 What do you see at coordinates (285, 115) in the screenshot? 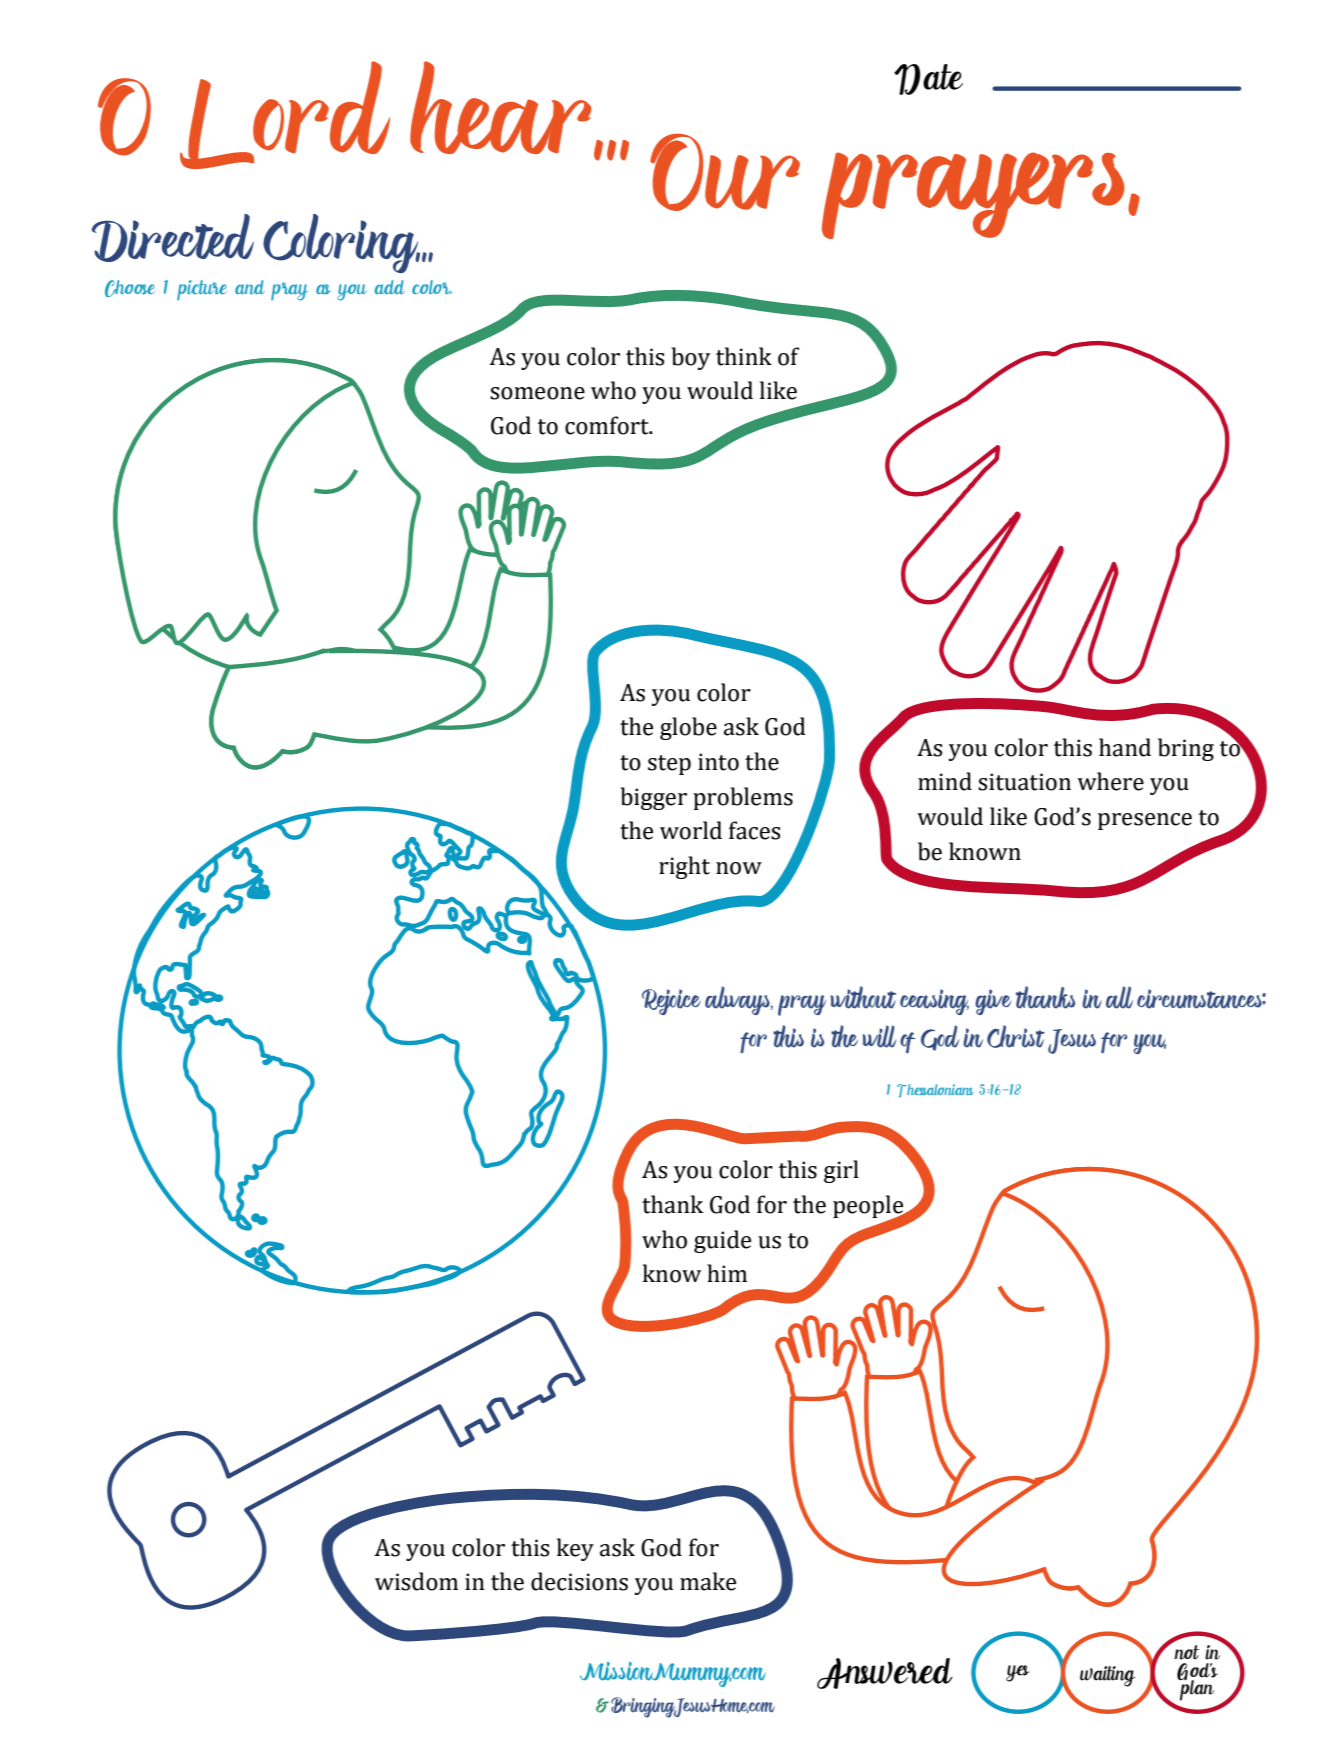
I see `Lord` at bounding box center [285, 115].
